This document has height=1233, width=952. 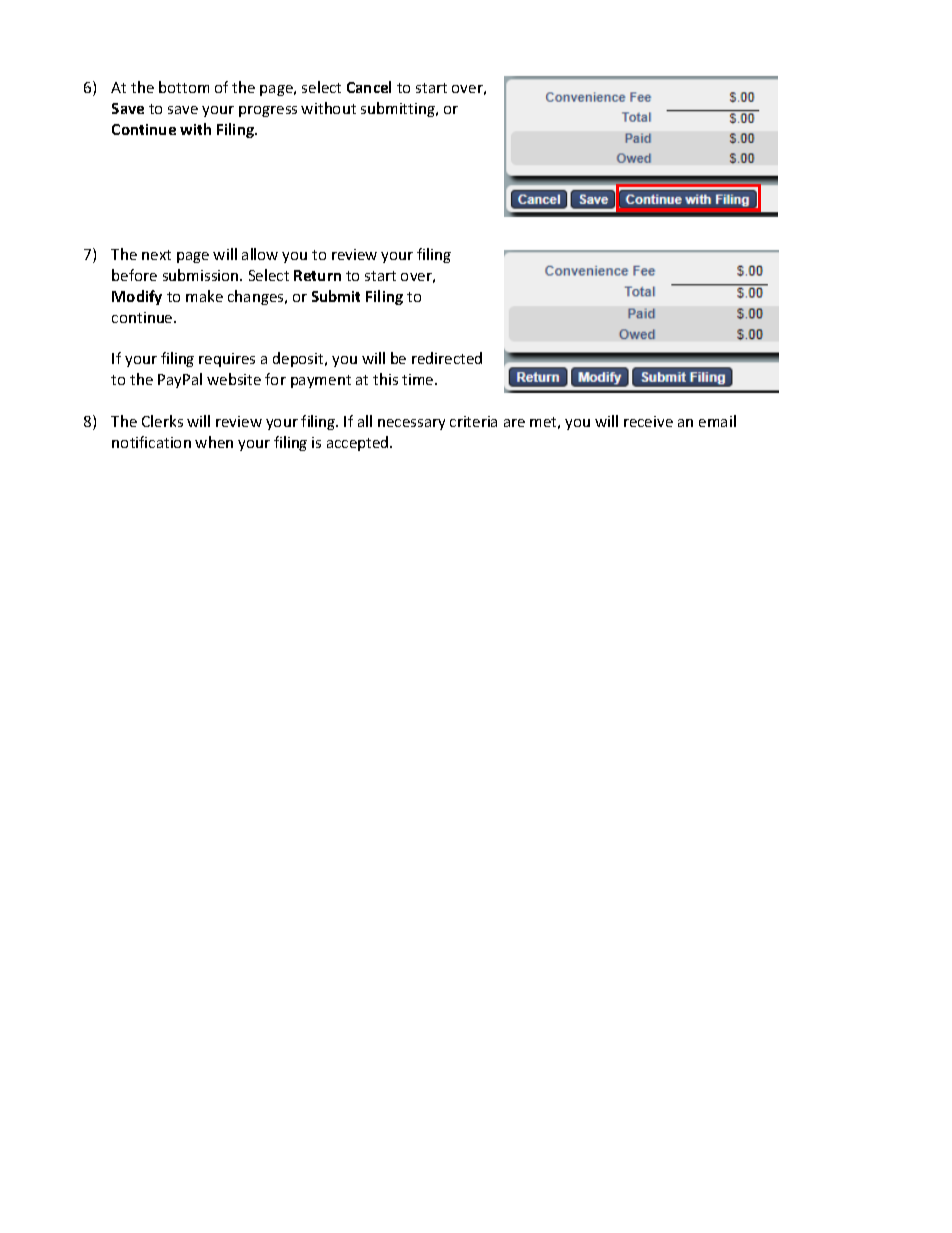 What do you see at coordinates (214, 442) in the document?
I see `when` at bounding box center [214, 442].
